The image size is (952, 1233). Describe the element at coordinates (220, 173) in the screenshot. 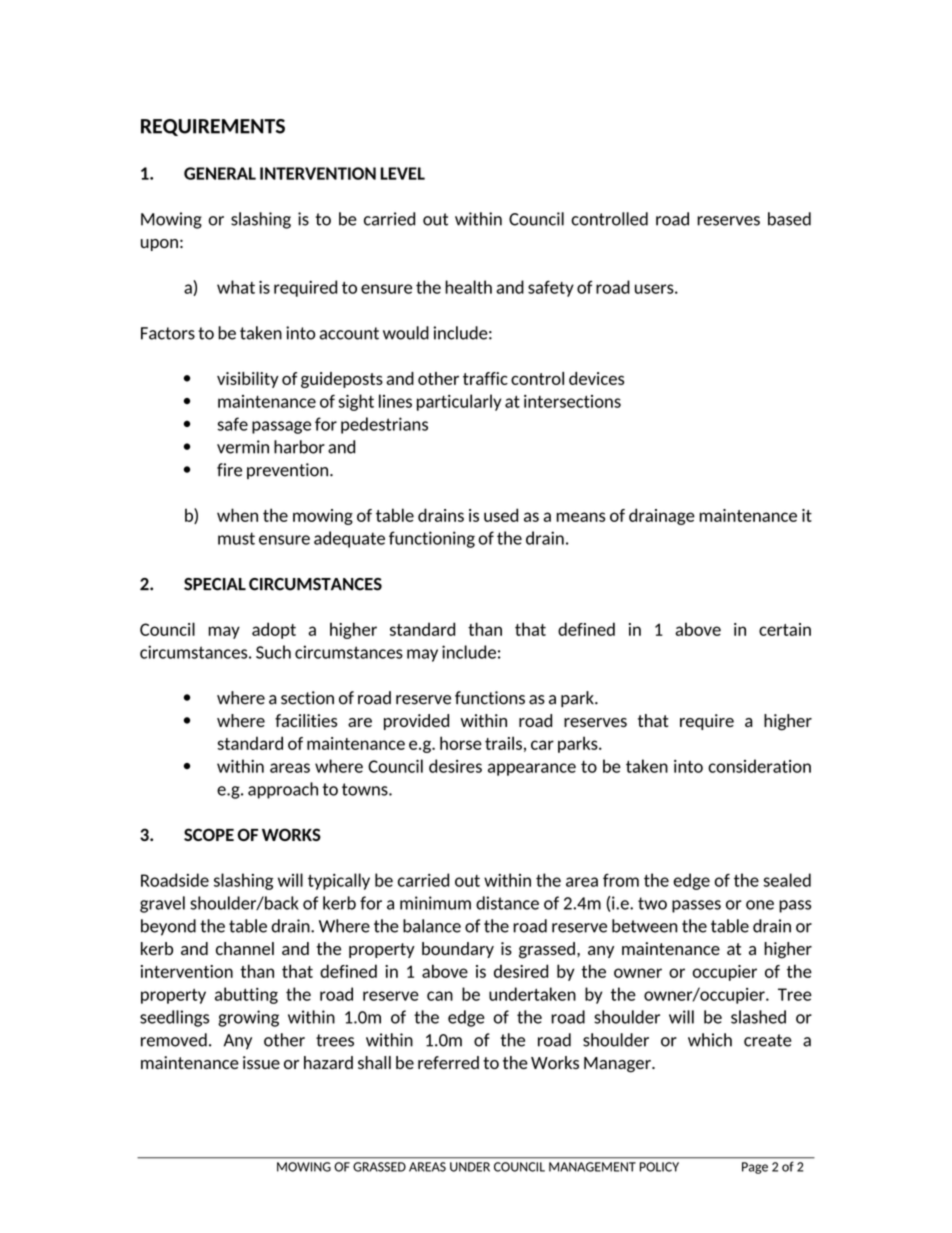

I see `GENERAL` at that location.
